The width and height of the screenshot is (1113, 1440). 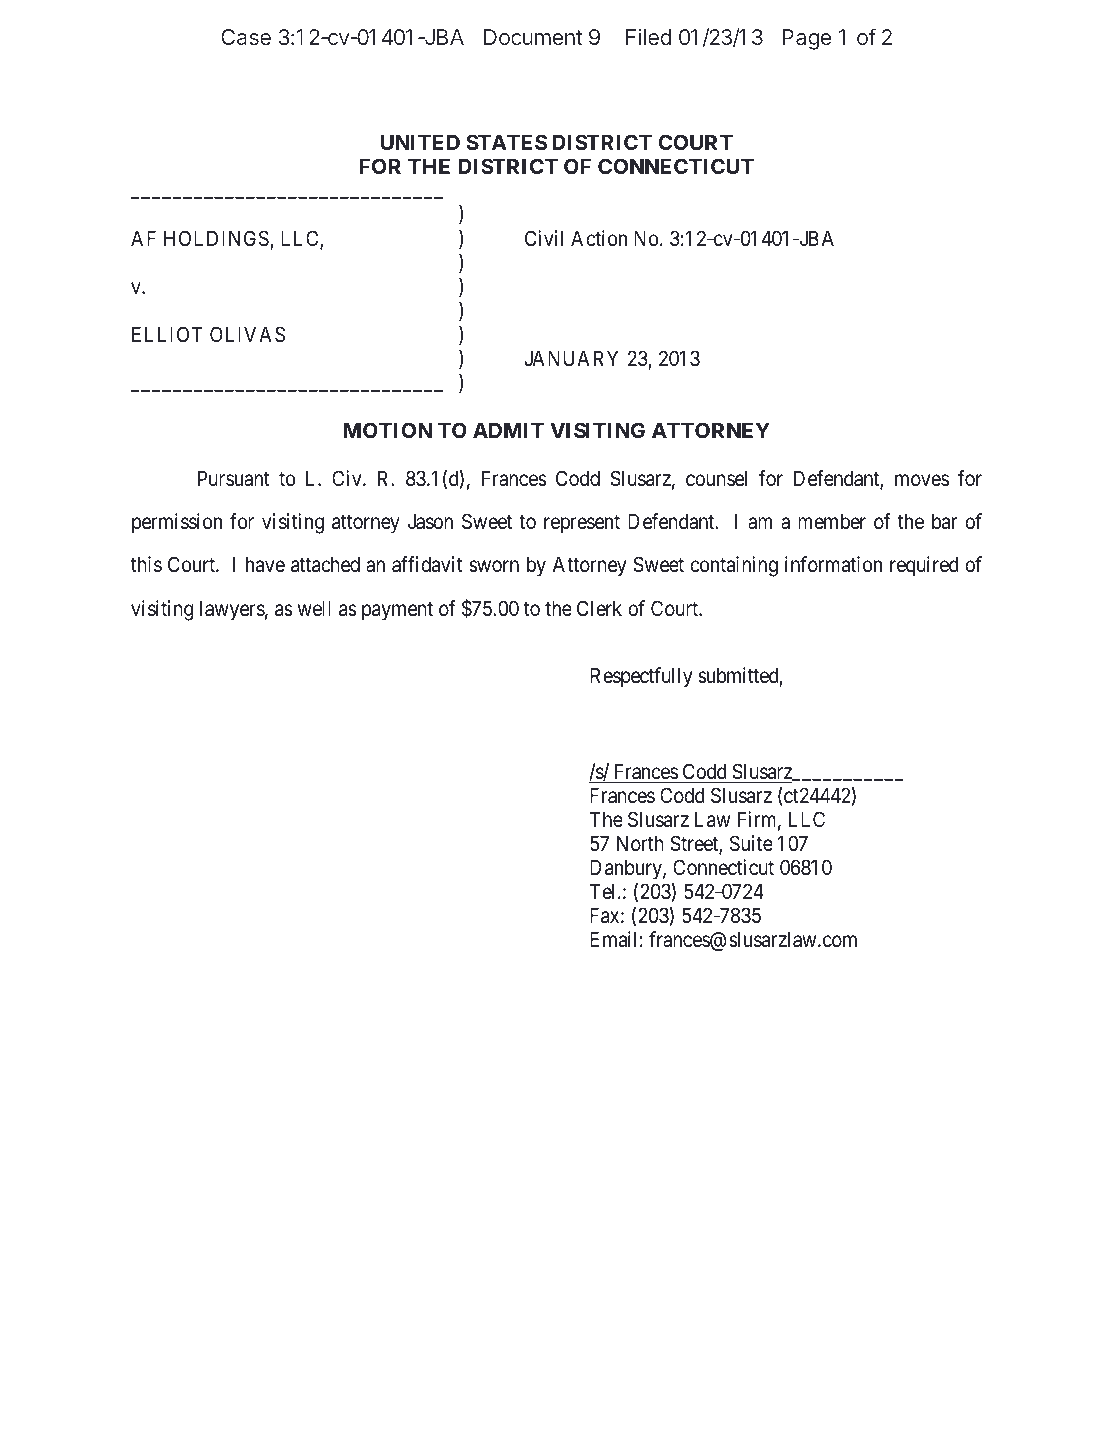 What do you see at coordinates (571, 358) in the screenshot?
I see `JANUARY` at bounding box center [571, 358].
